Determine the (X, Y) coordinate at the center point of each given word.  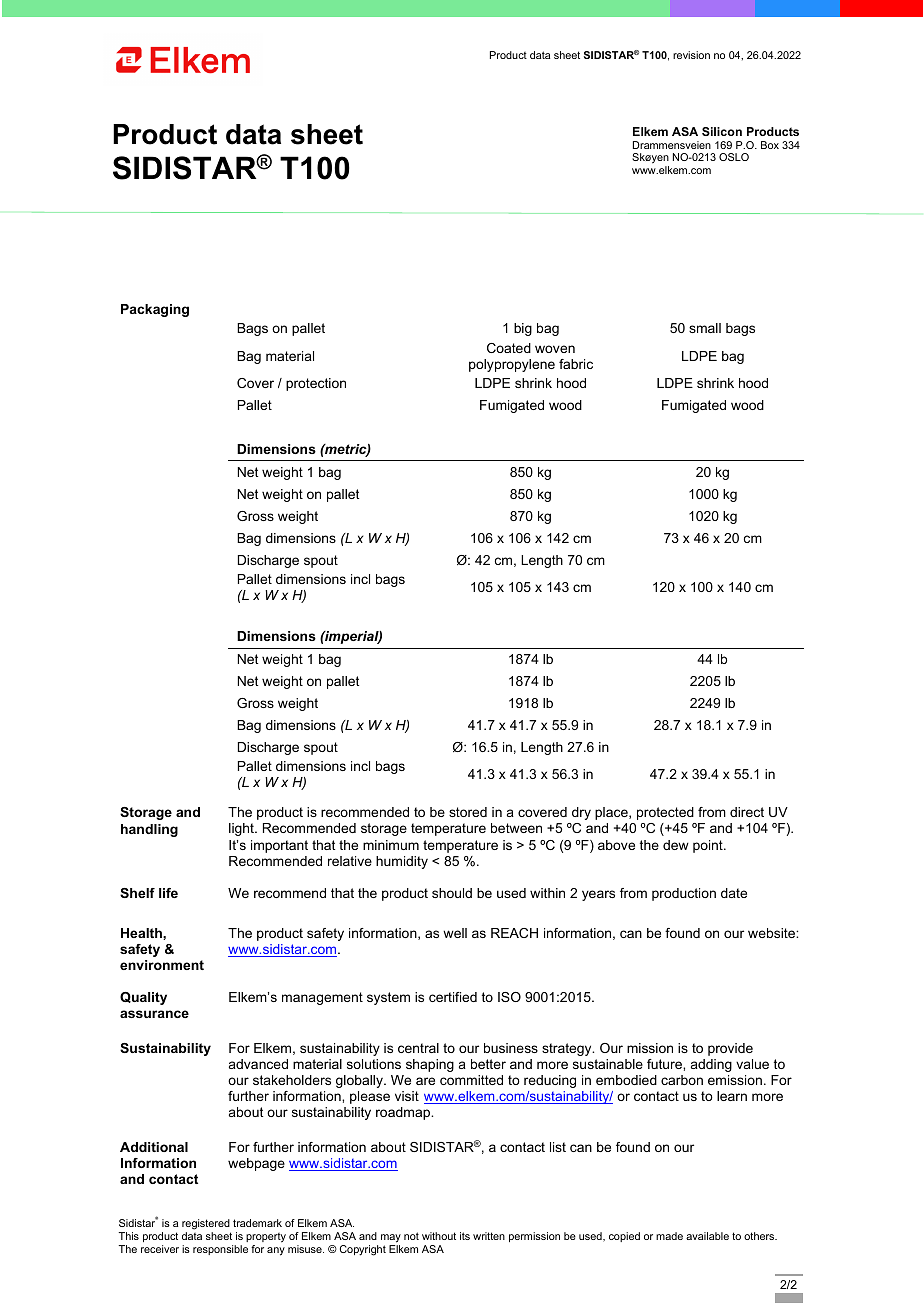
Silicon (722, 131)
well (455, 933)
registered (206, 1224)
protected (665, 813)
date (734, 893)
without (439, 1236)
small (705, 328)
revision (691, 55)
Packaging (155, 310)
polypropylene (512, 365)
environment (162, 965)
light (242, 829)
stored (468, 812)
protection (316, 384)
